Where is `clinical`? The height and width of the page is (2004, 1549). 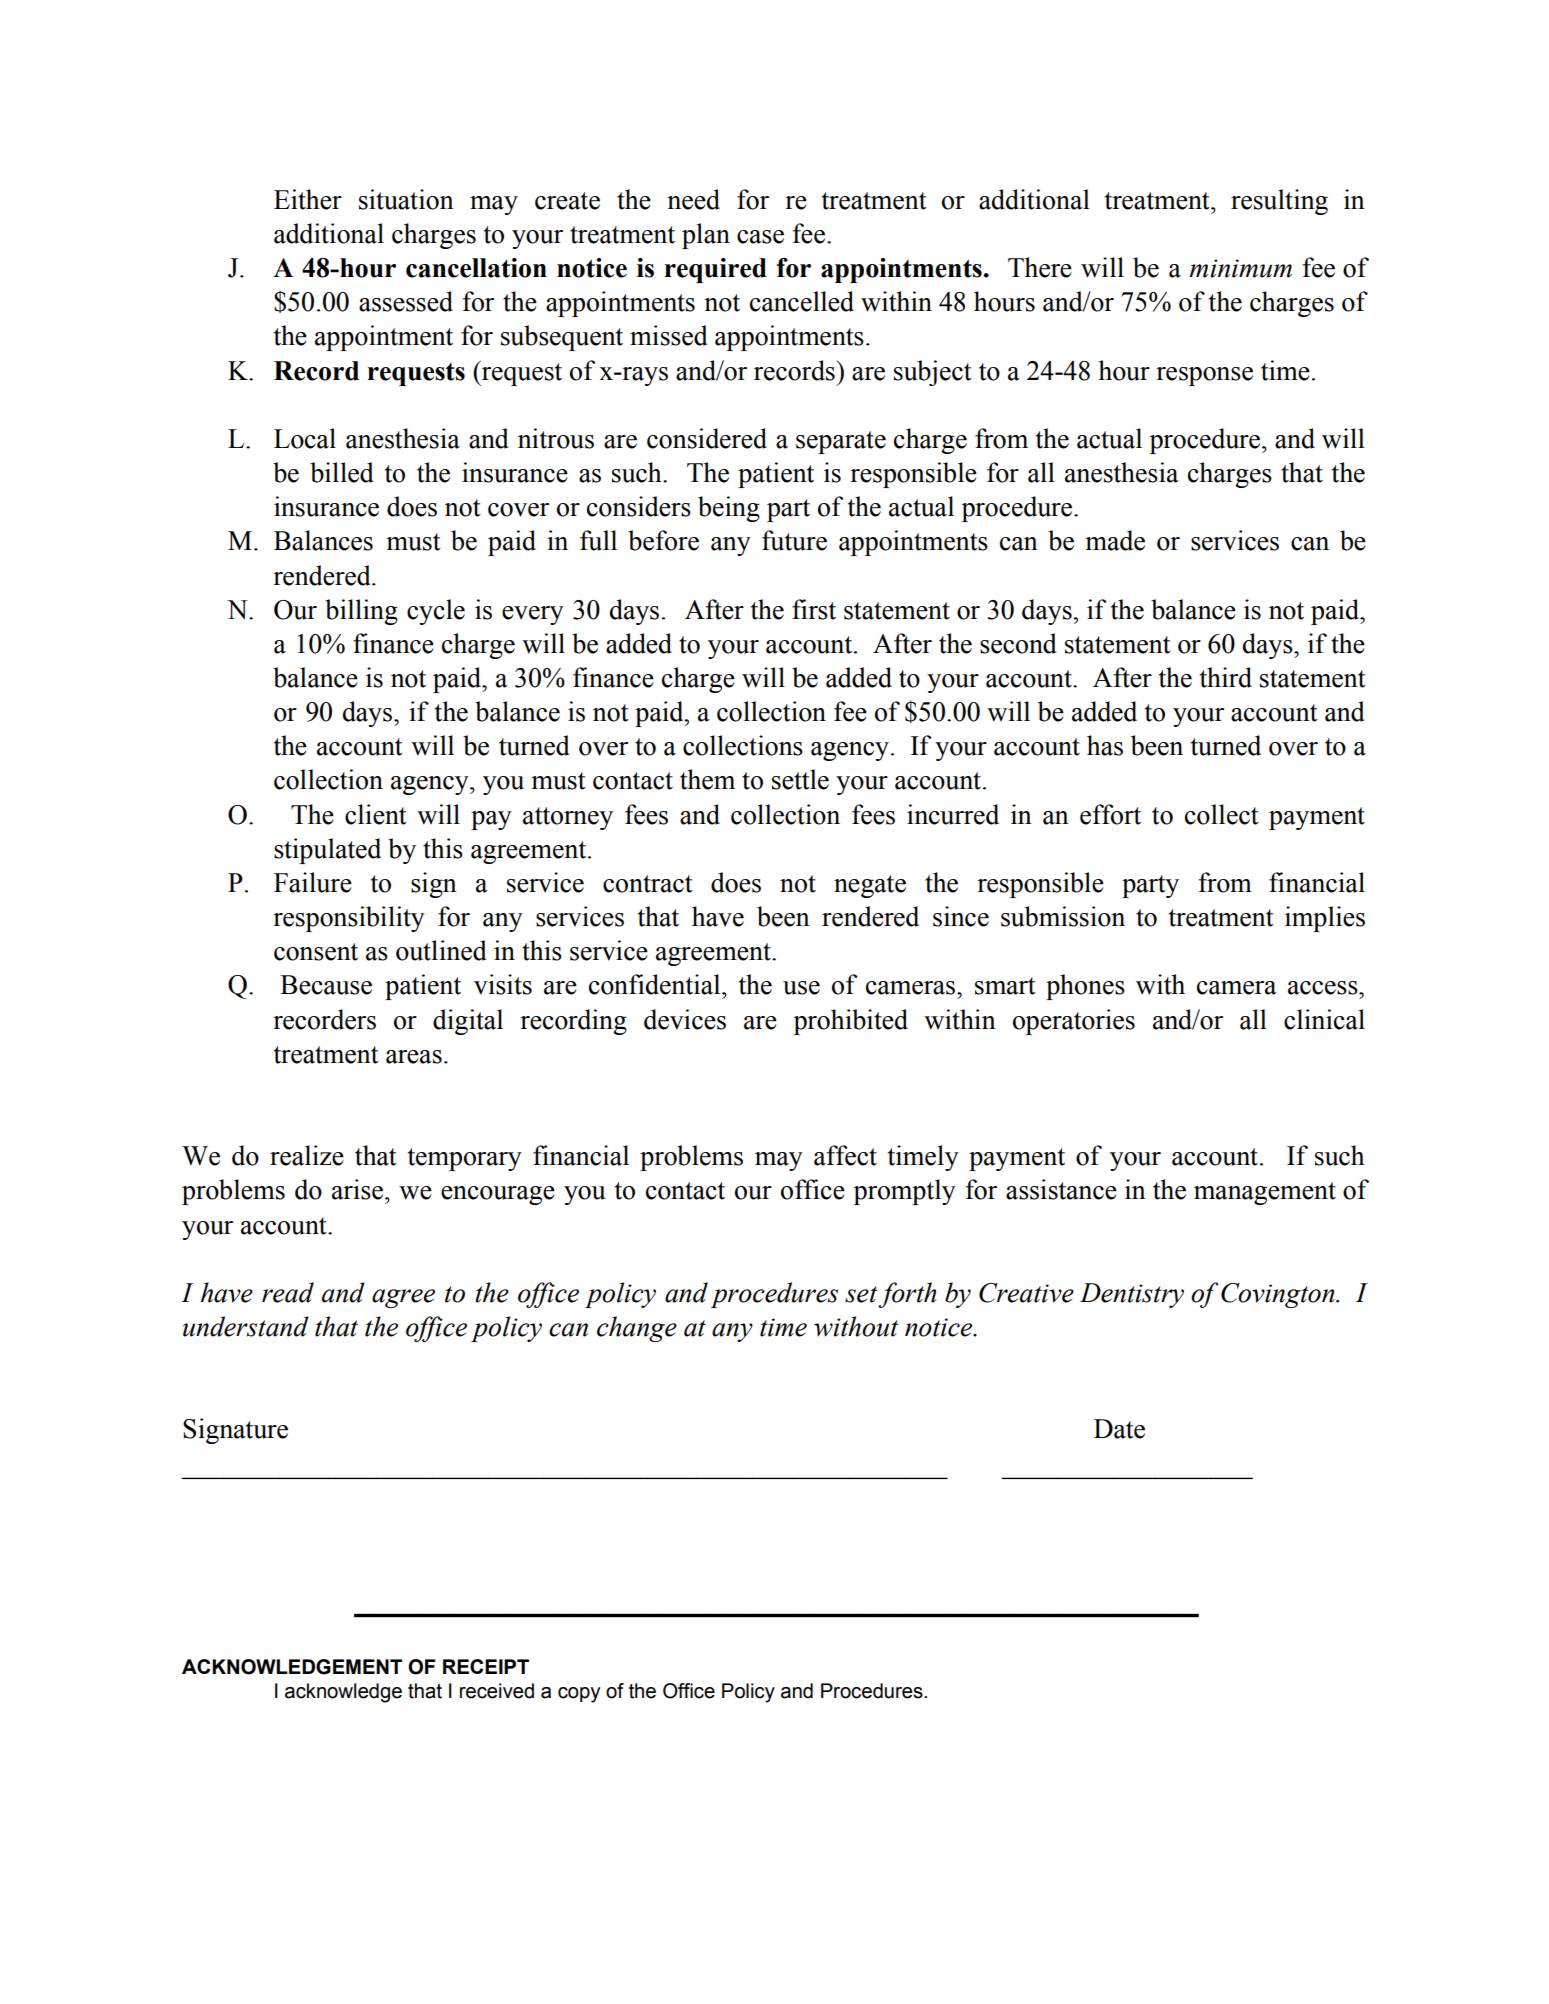
clinical is located at coordinates (1324, 1019).
